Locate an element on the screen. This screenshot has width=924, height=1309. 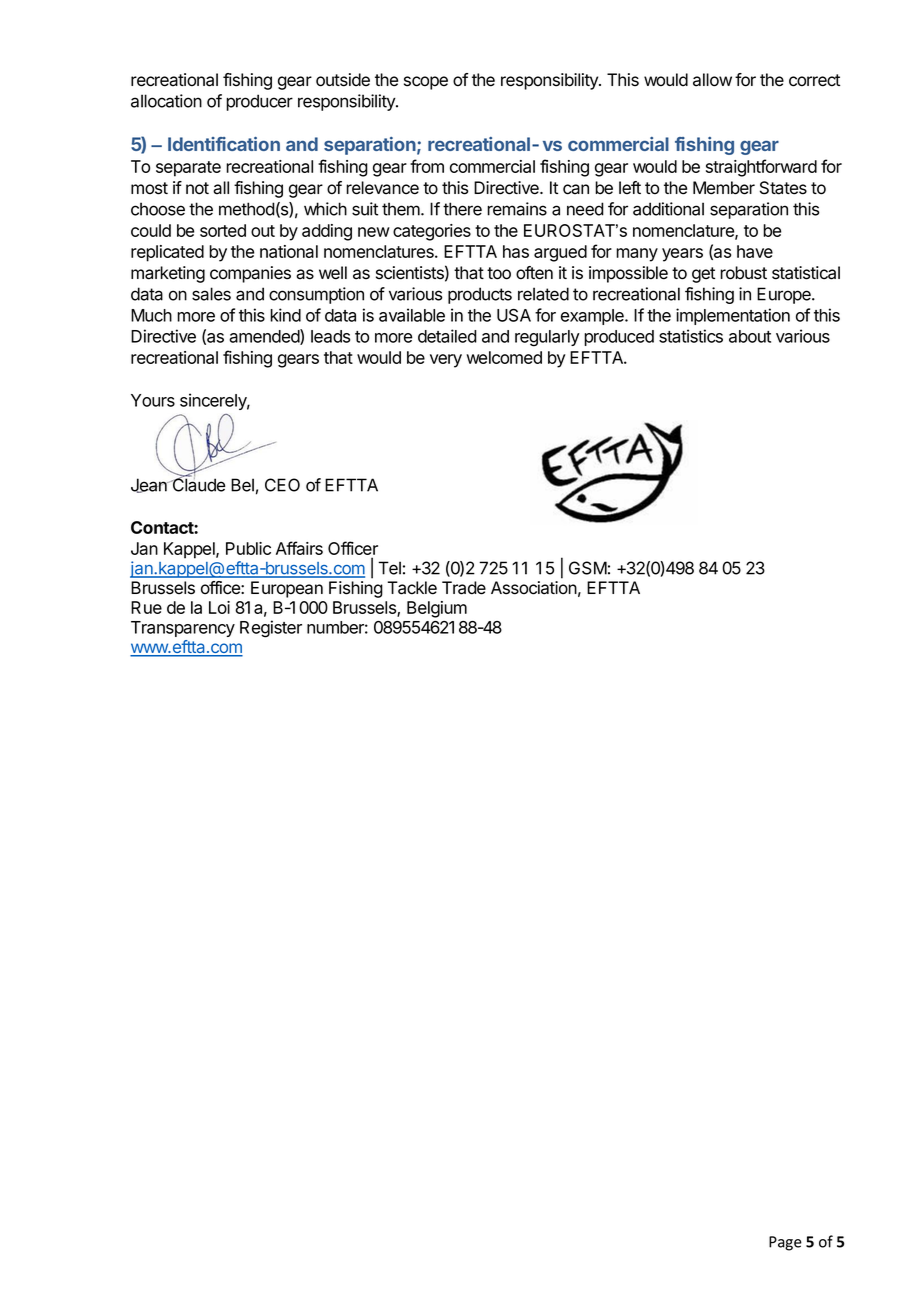
Belgium is located at coordinates (437, 609).
